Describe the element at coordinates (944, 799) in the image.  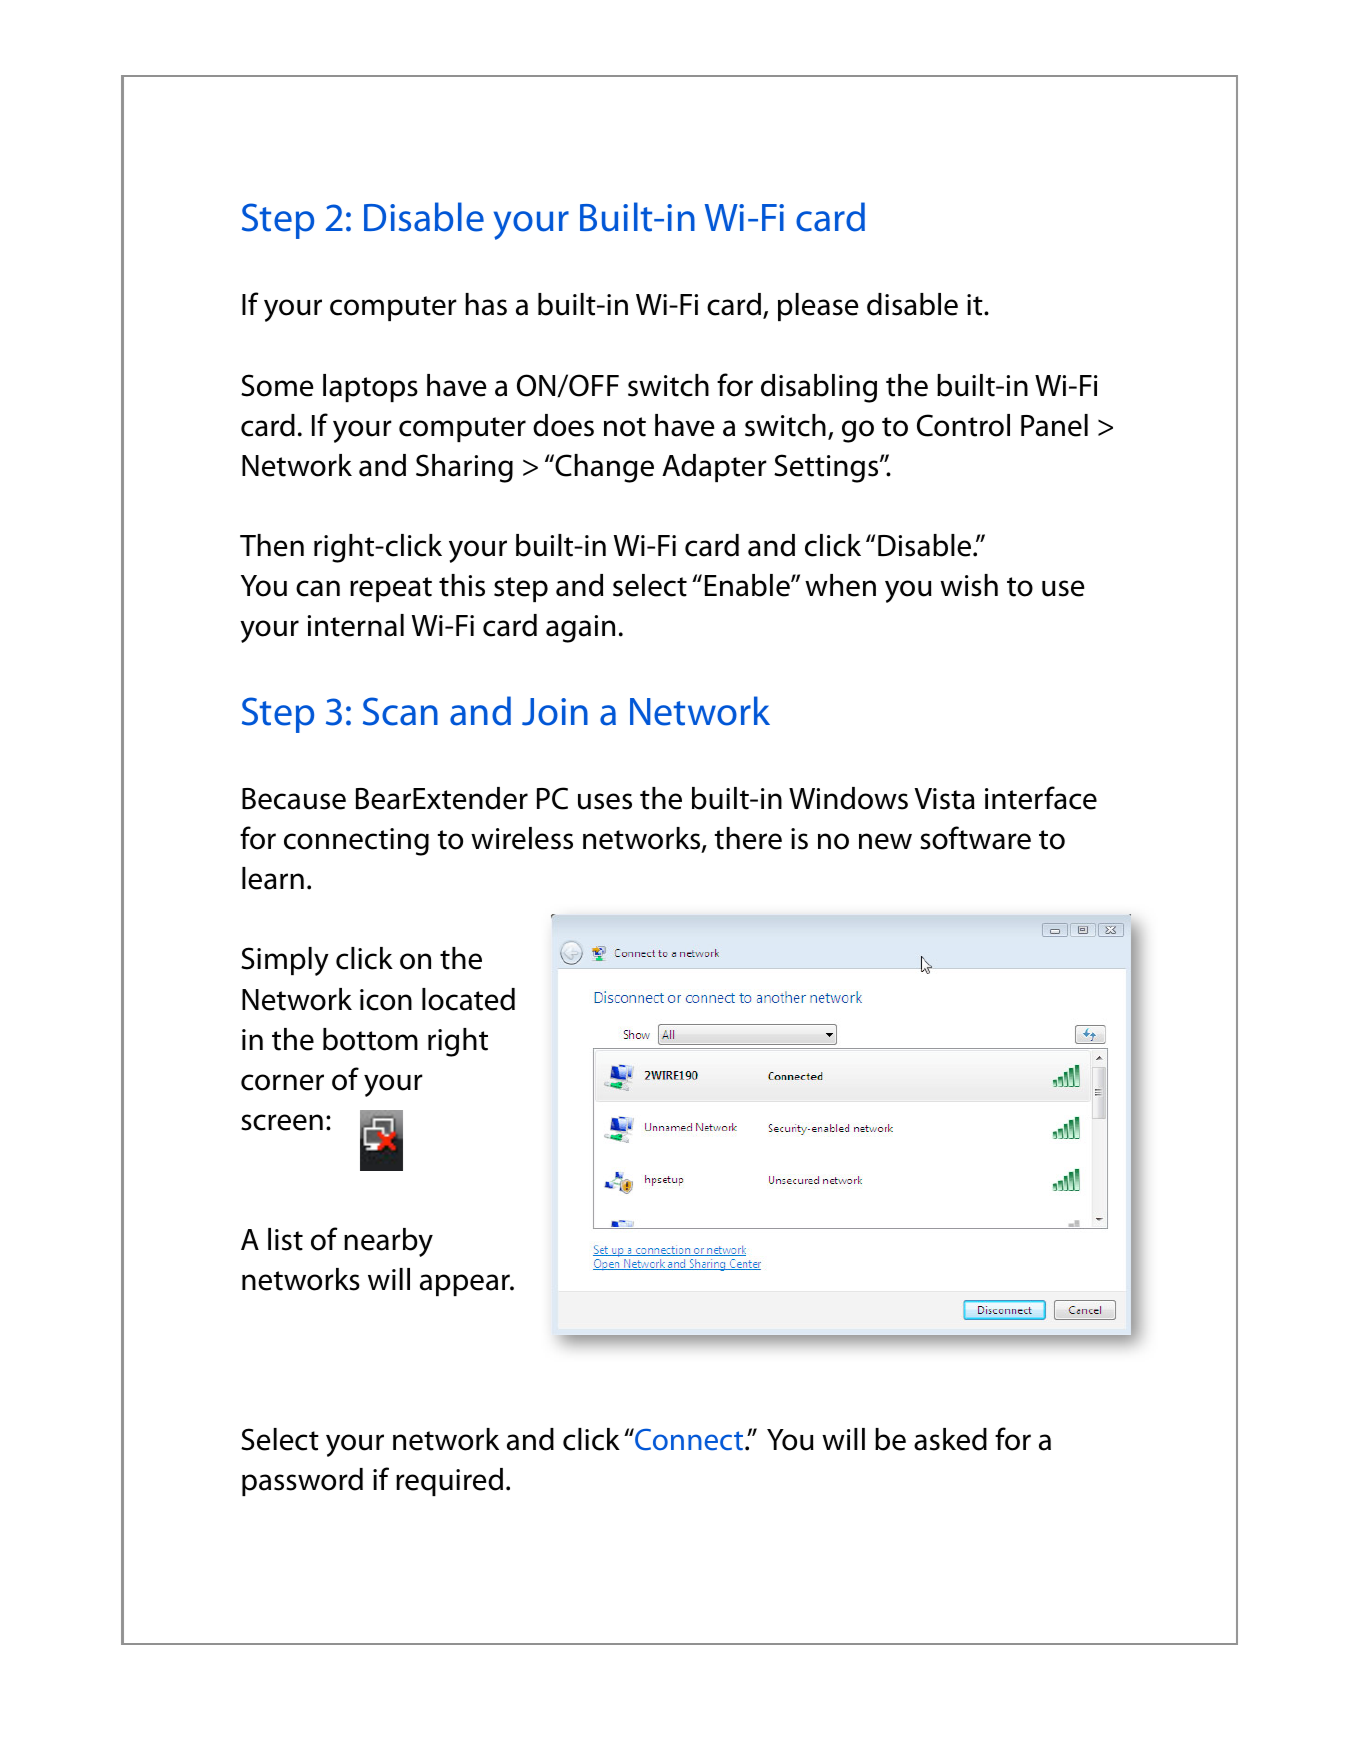
I see `Vista` at that location.
